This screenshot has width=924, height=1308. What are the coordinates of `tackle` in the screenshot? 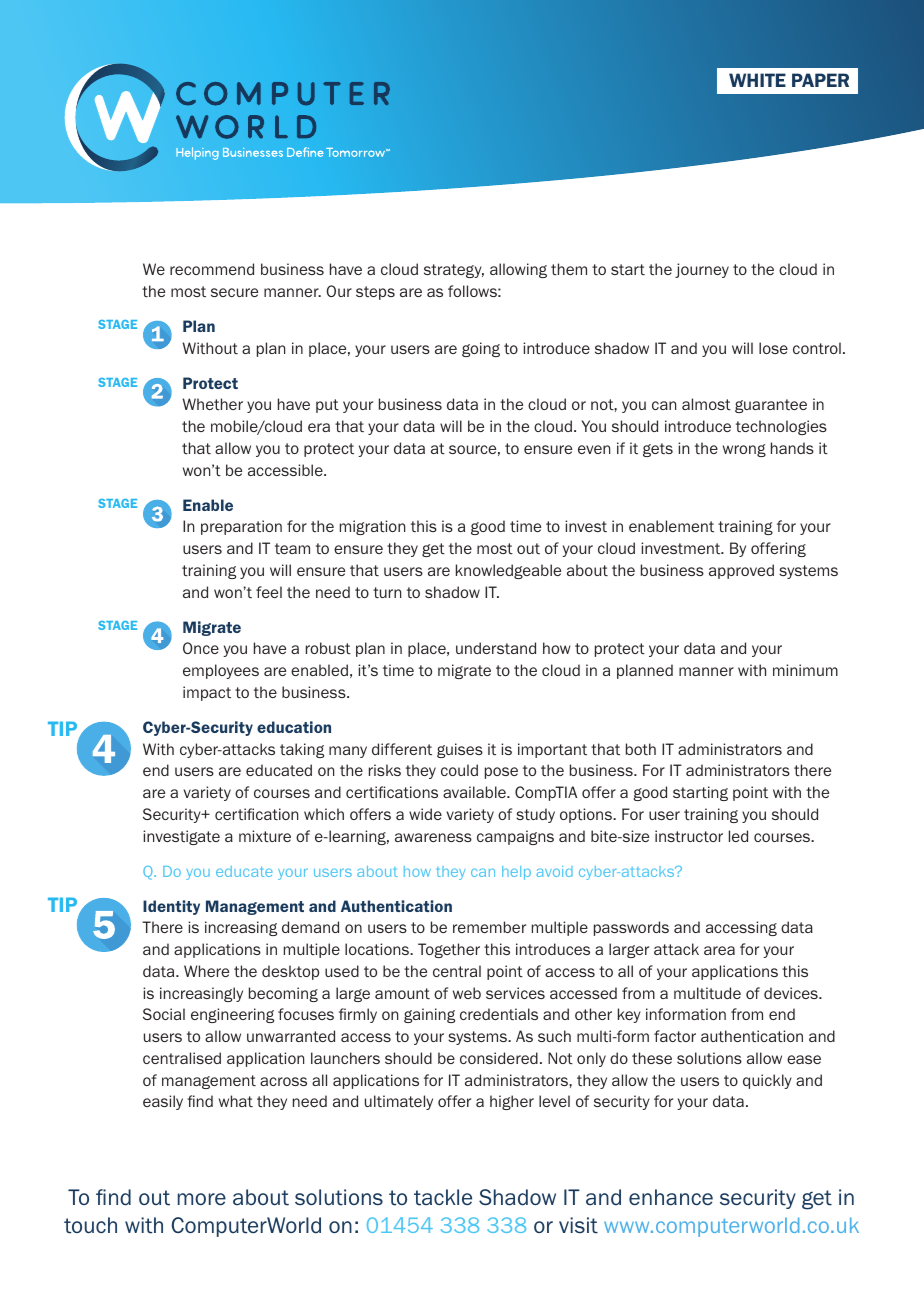 It's located at (443, 1197).
